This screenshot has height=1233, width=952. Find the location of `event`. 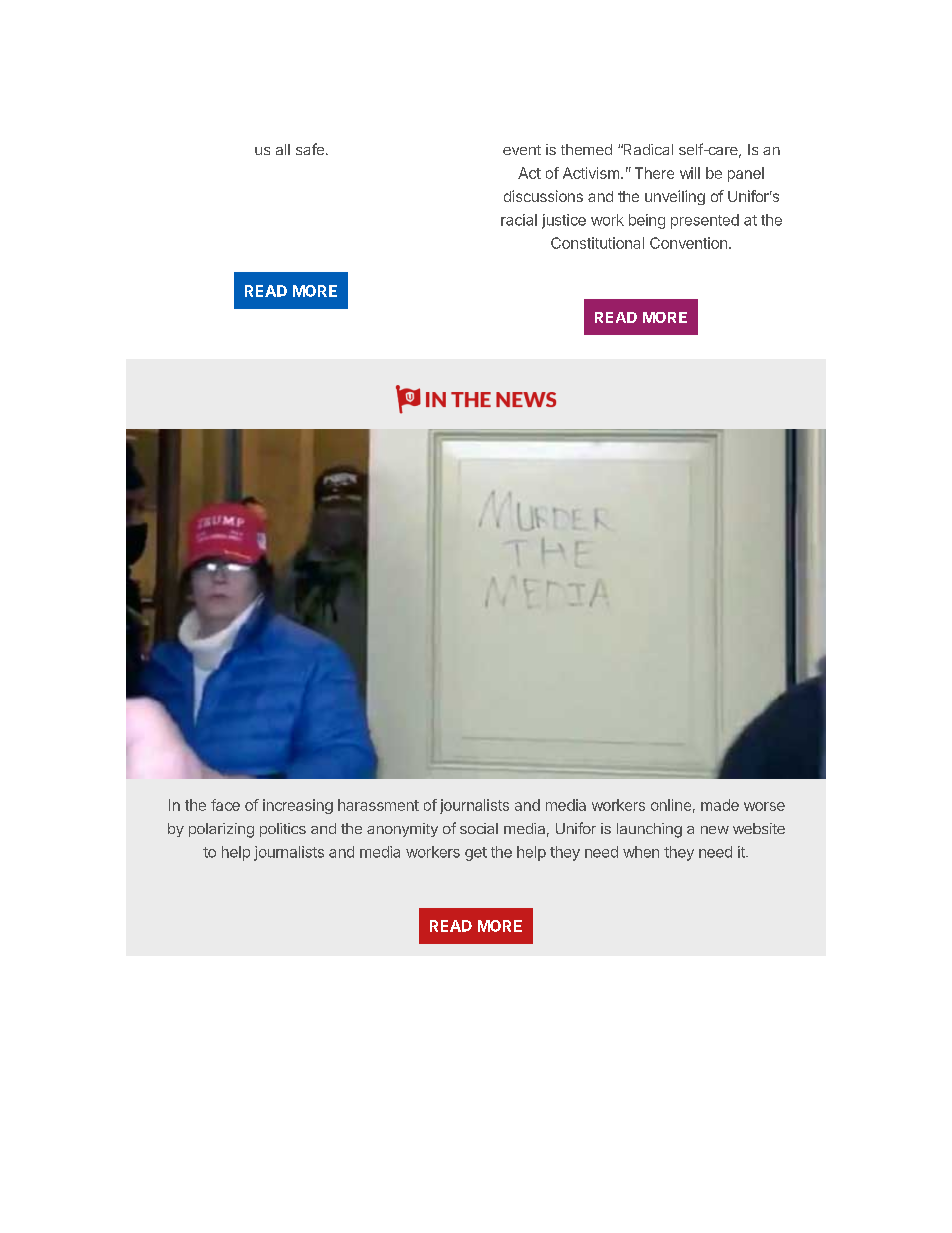

event is located at coordinates (522, 150).
